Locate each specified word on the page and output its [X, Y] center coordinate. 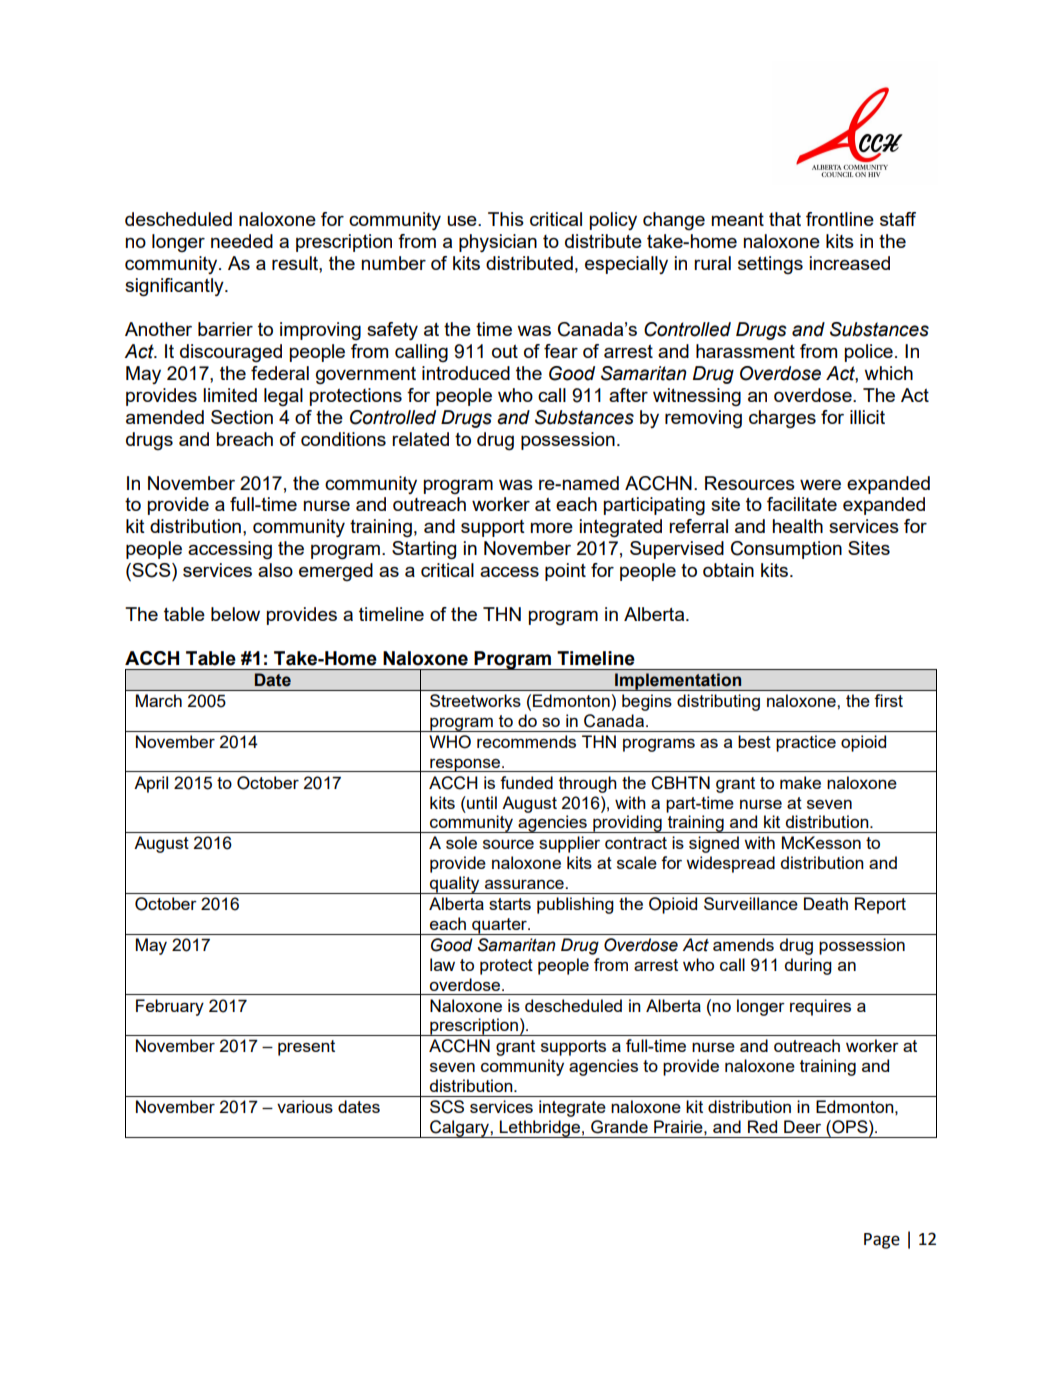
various [305, 1106]
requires [820, 1007]
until [481, 802]
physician [498, 243]
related [420, 439]
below [235, 614]
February [170, 1007]
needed [242, 241]
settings [770, 265]
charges [782, 419]
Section [242, 417]
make [800, 782]
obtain [728, 570]
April [151, 784]
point [565, 572]
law [442, 964]
